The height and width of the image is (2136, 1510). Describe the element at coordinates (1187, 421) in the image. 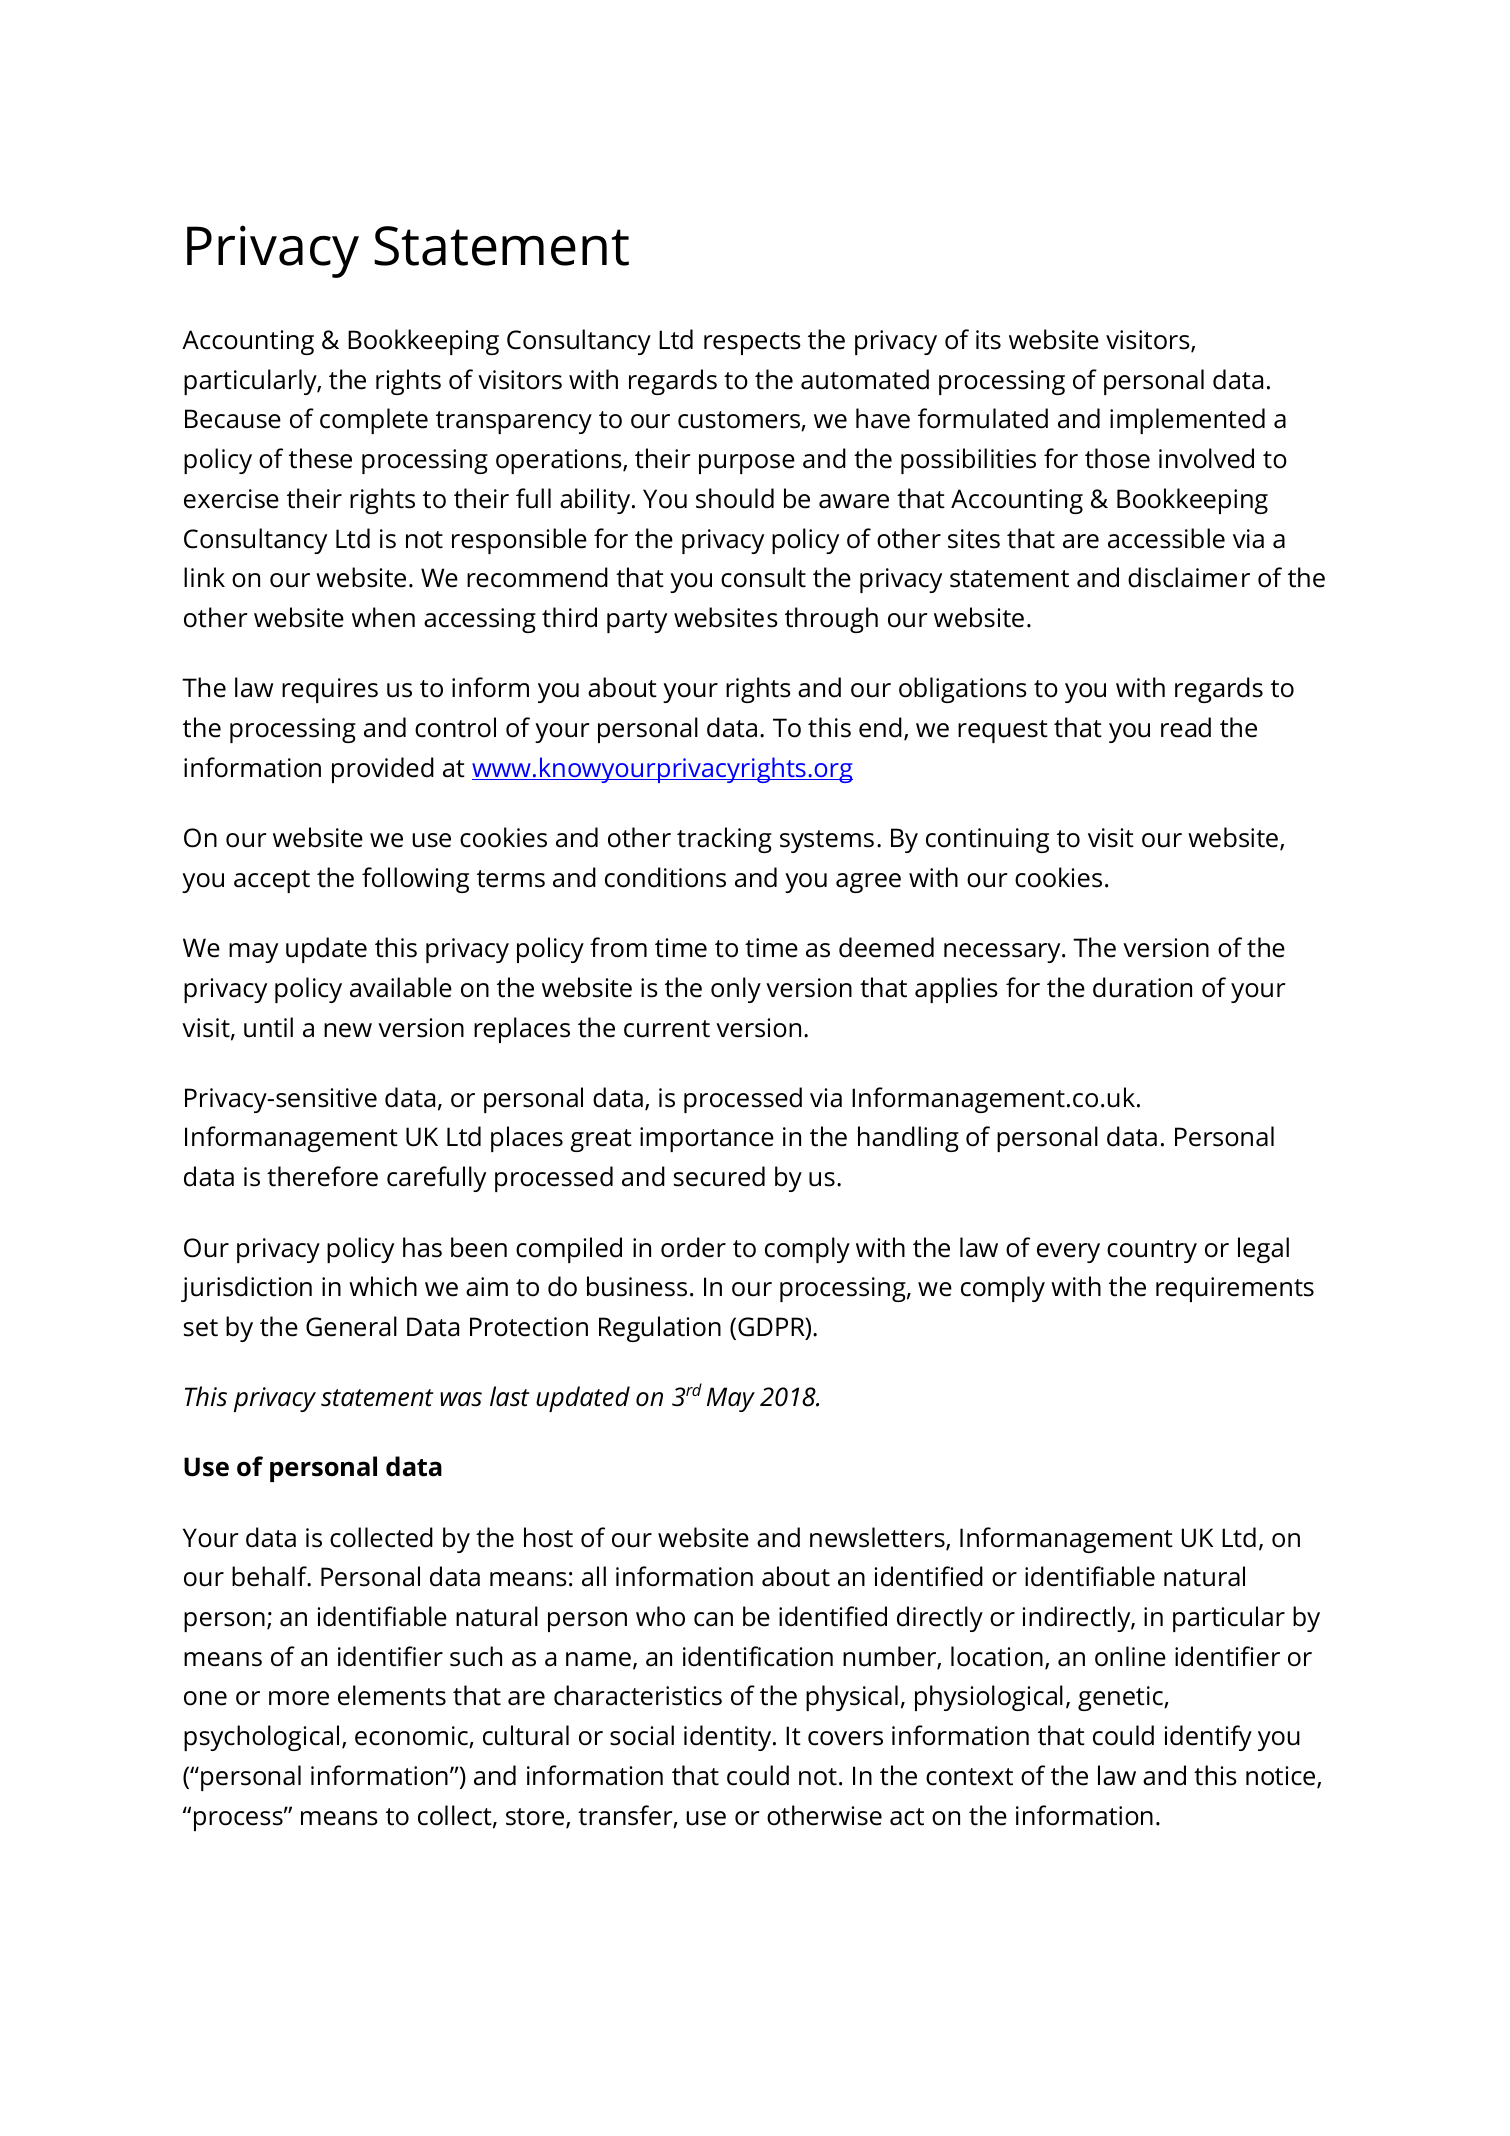

I see `implemented` at that location.
